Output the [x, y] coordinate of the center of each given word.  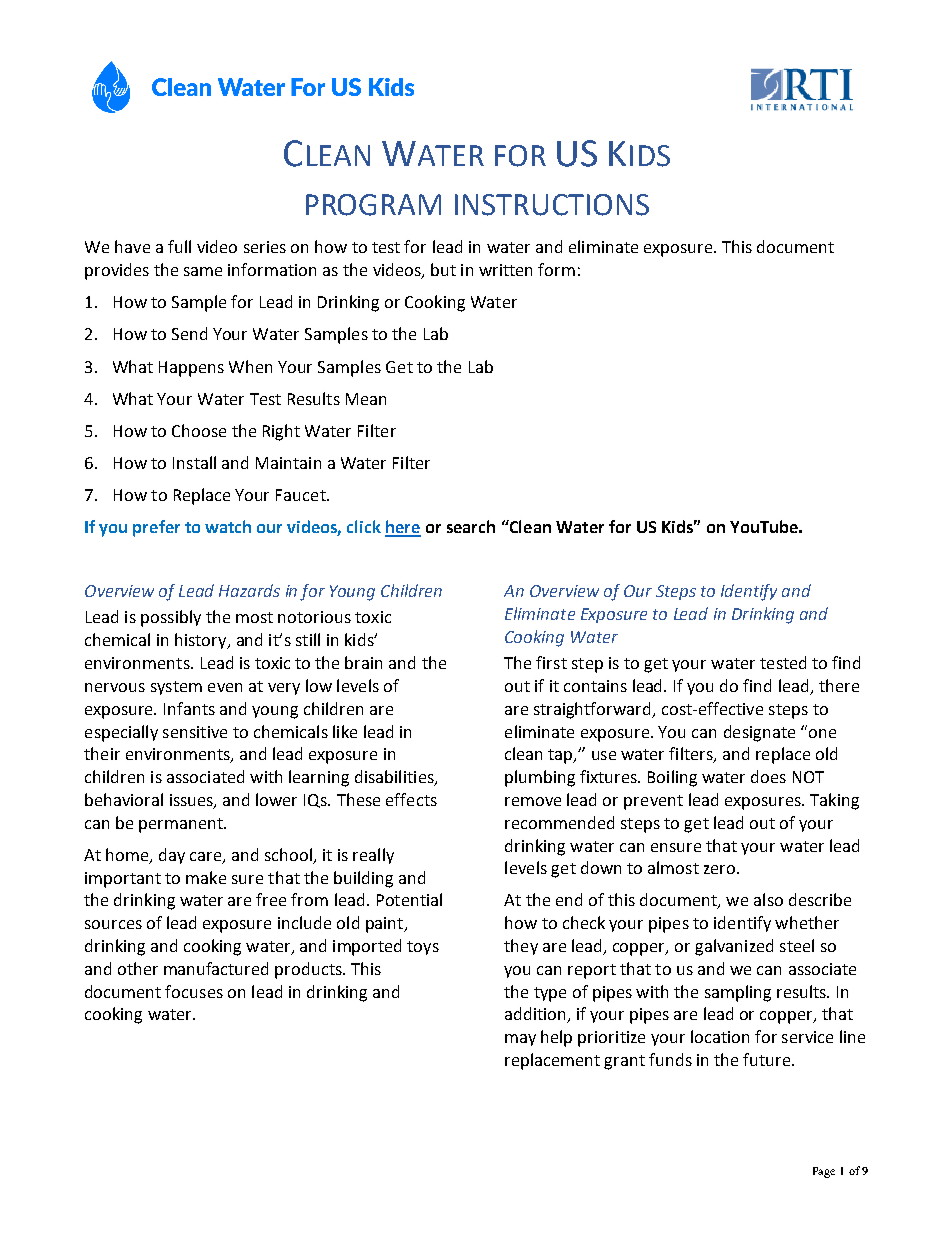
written [505, 270]
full [179, 246]
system [176, 688]
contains [595, 686]
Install [194, 462]
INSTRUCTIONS [552, 205]
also [768, 899]
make [206, 877]
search [471, 526]
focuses [194, 991]
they [521, 947]
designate [759, 733]
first [551, 662]
